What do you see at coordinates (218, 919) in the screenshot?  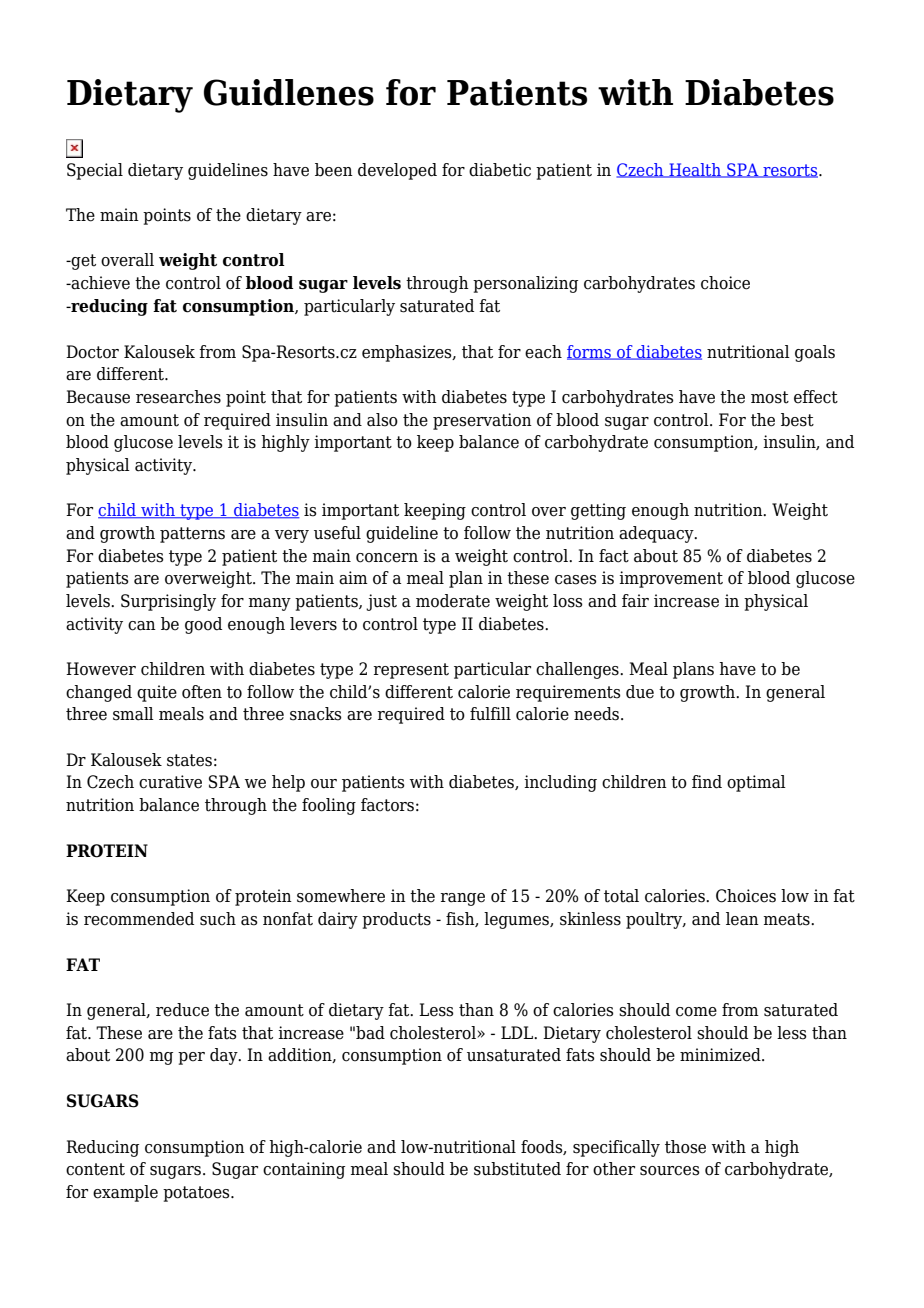 I see `such` at bounding box center [218, 919].
